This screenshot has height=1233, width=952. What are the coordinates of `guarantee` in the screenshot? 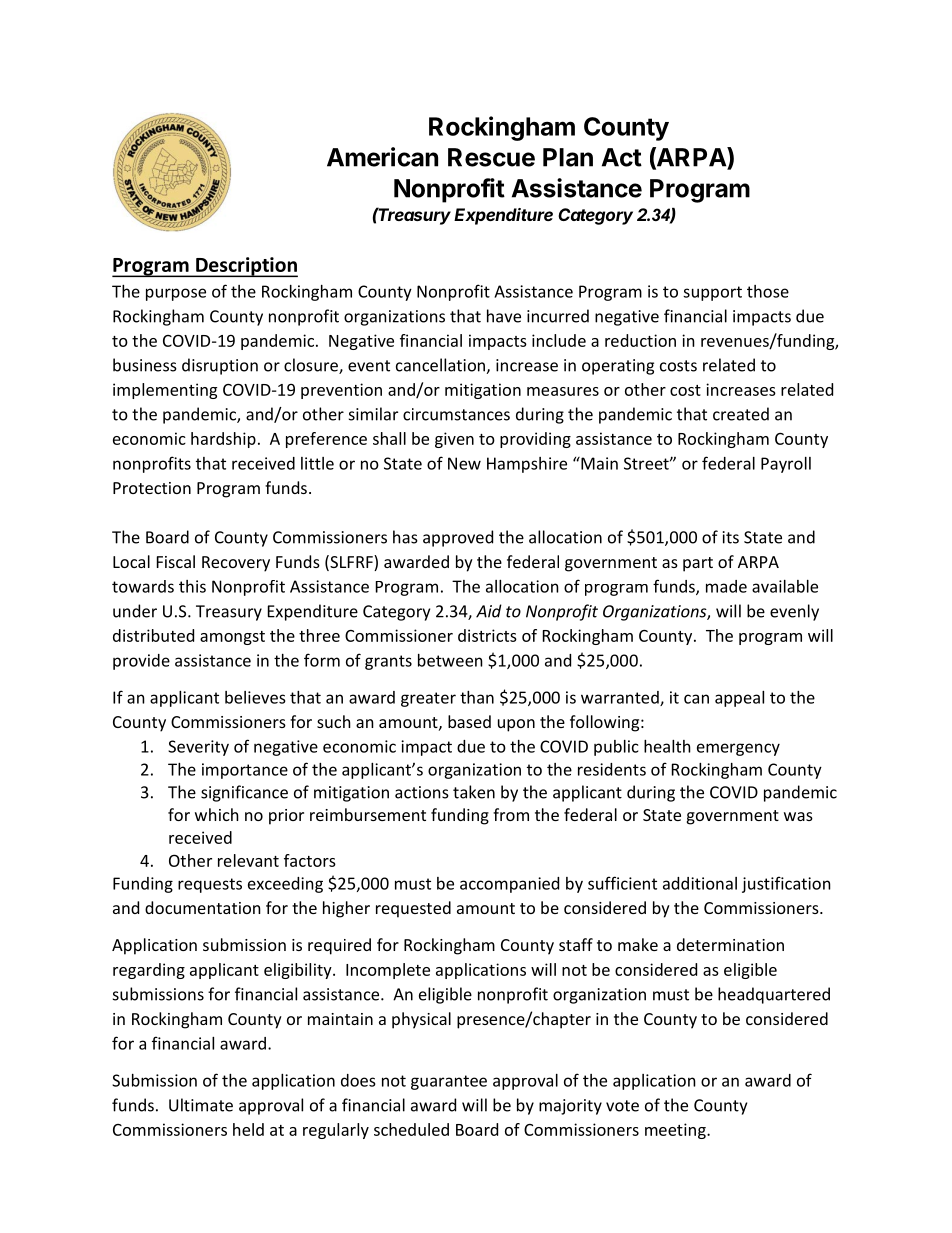 It's located at (449, 1082).
